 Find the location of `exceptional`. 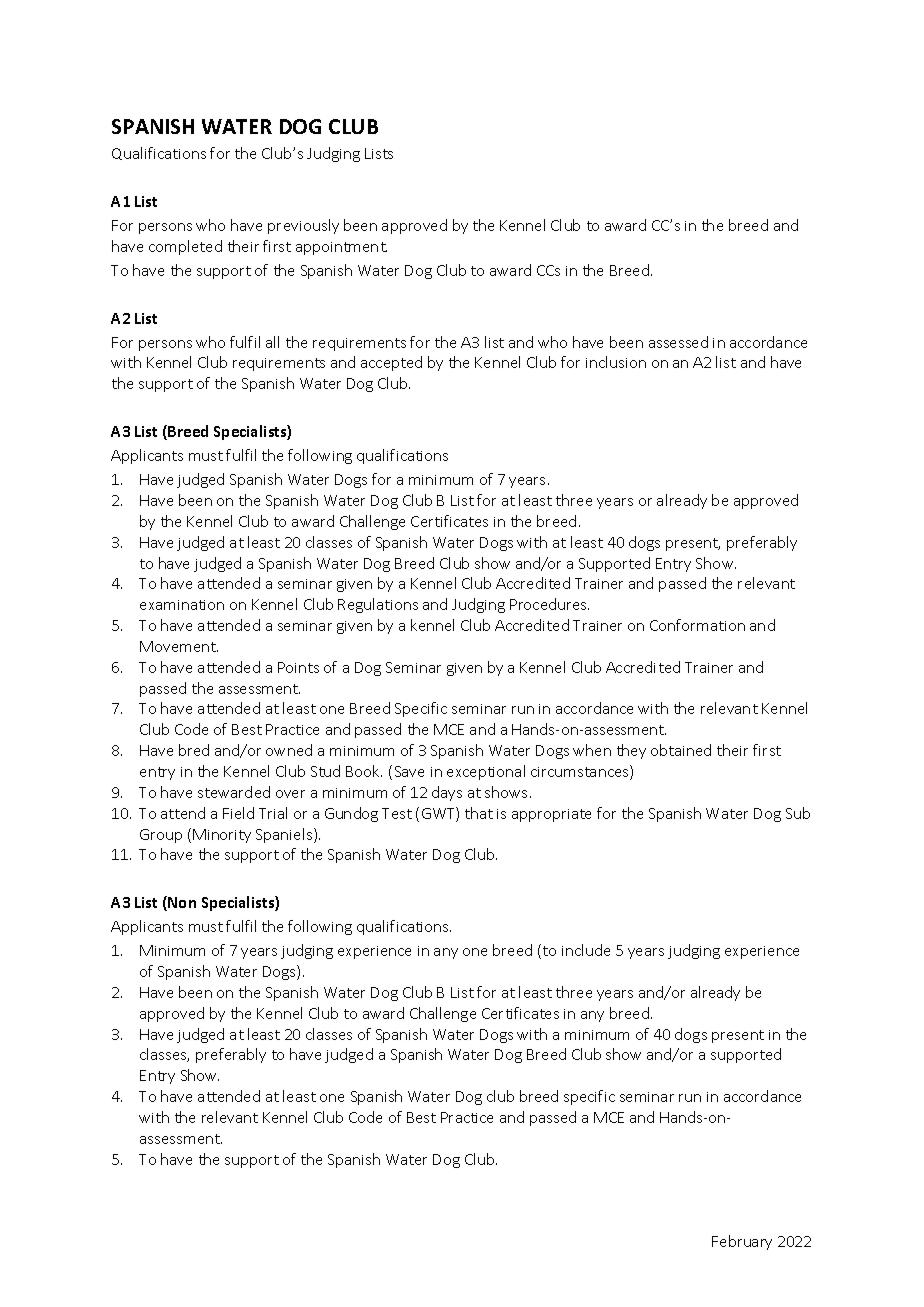

exceptional is located at coordinates (486, 772).
